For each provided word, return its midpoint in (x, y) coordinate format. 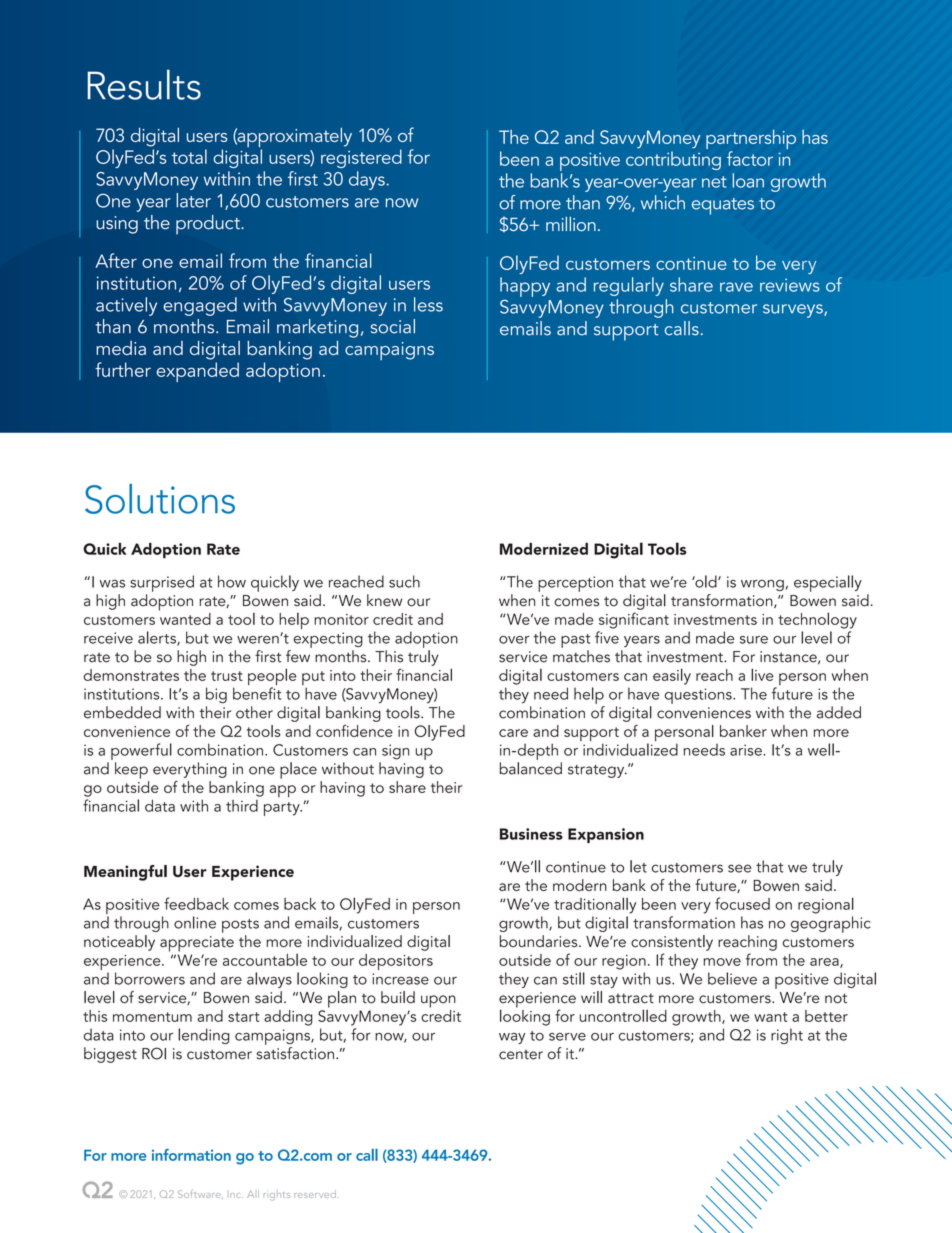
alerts (158, 638)
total (189, 156)
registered (361, 158)
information (191, 1155)
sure (754, 640)
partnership (751, 140)
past (576, 641)
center (521, 1055)
